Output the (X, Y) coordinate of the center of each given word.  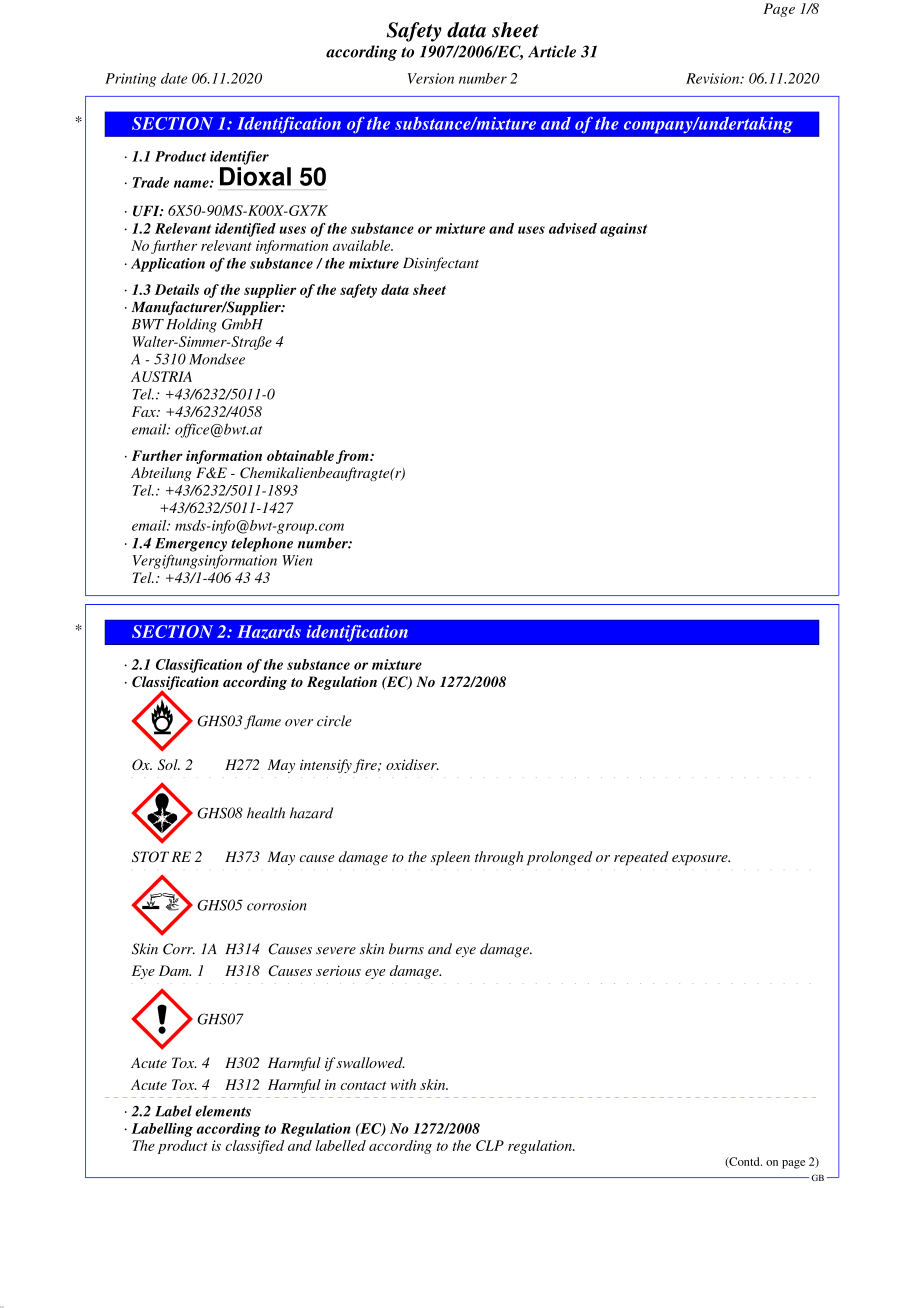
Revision (714, 78)
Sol (169, 764)
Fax (145, 411)
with (403, 1084)
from (353, 457)
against (623, 230)
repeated (641, 858)
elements (223, 1111)
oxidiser (412, 764)
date (174, 78)
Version (431, 78)
